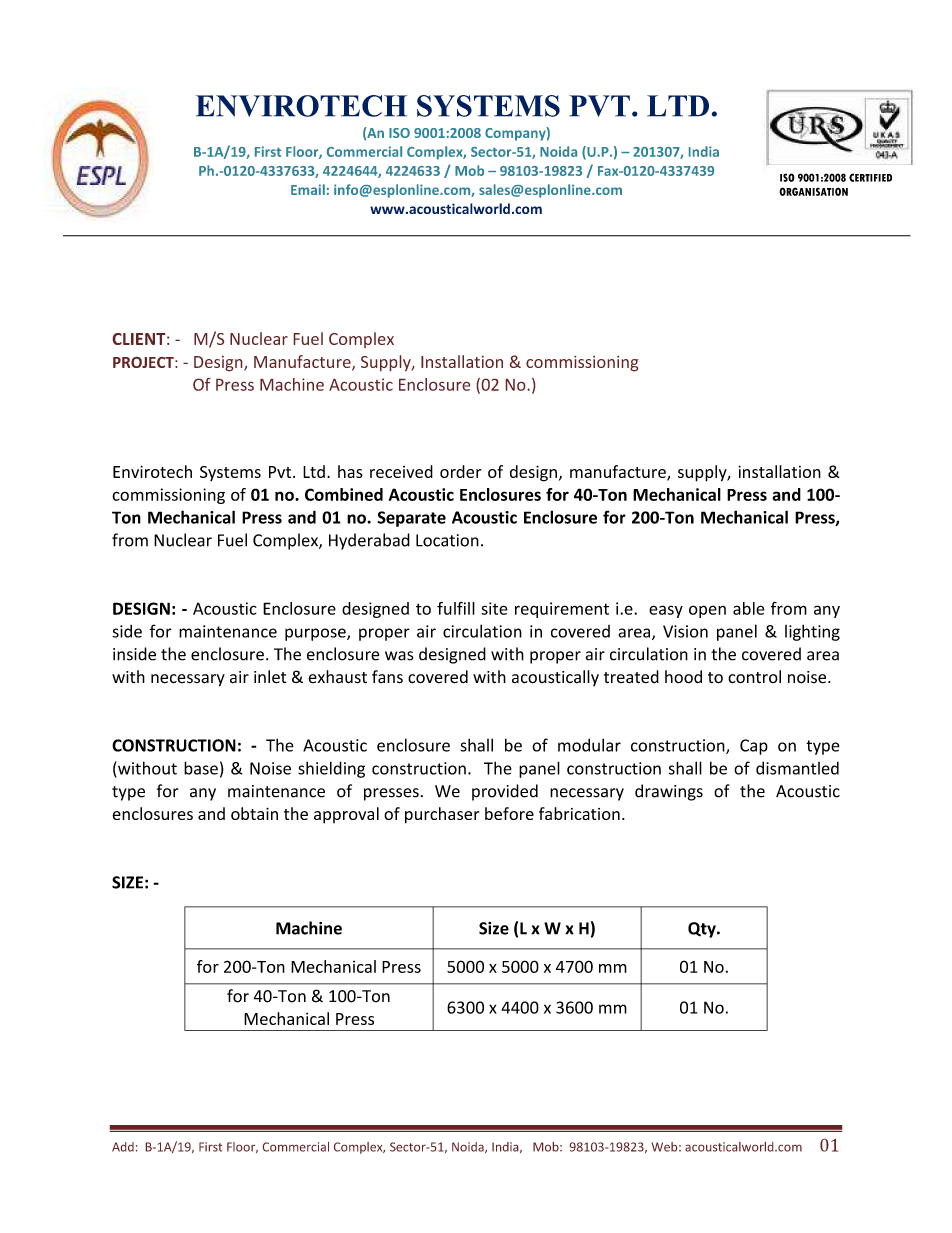 The width and height of the document is (952, 1233). Describe the element at coordinates (308, 189) in the document. I see `Email` at that location.
